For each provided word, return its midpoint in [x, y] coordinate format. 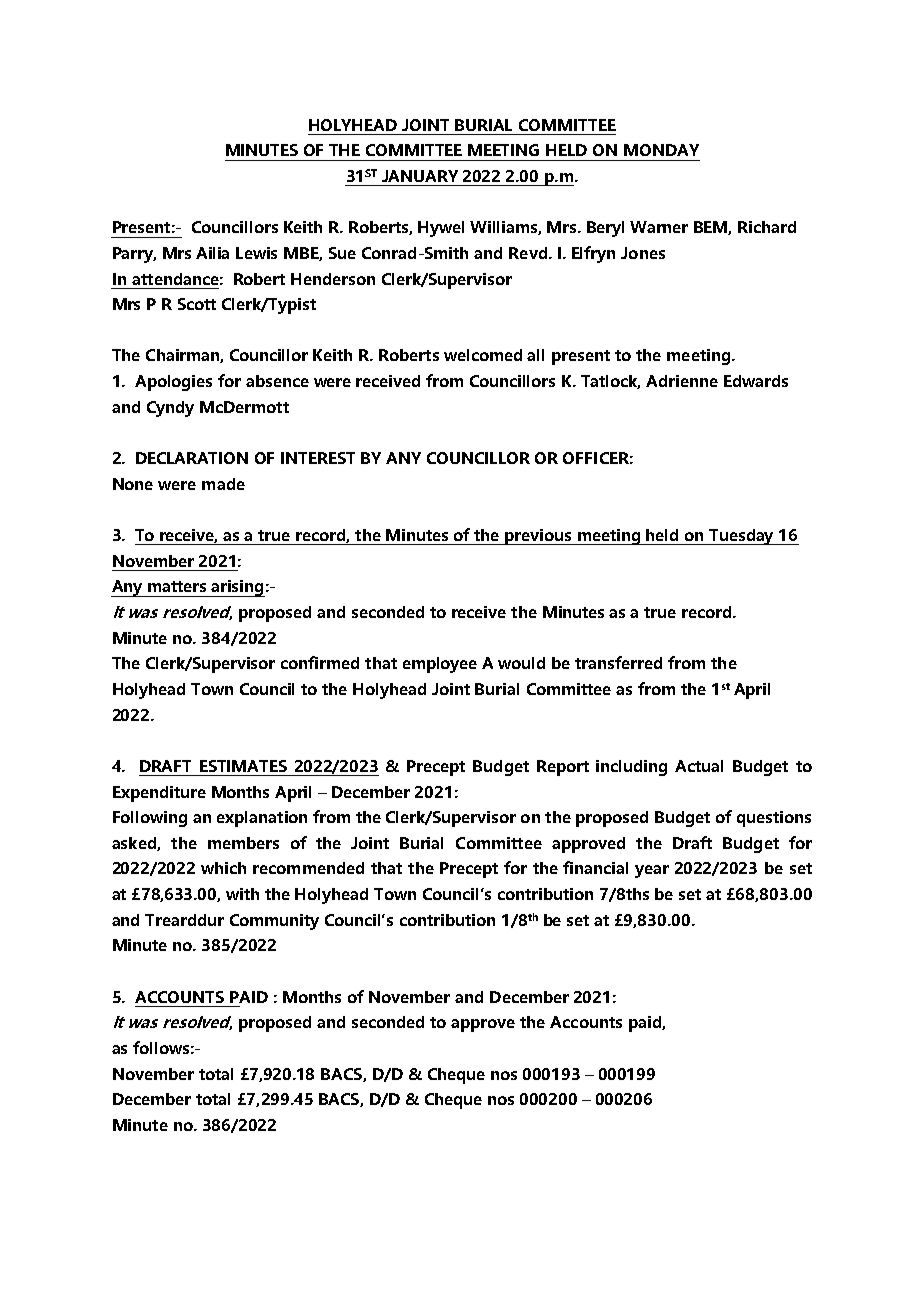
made [223, 484]
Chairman [183, 356]
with [242, 894]
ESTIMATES [243, 766]
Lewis [256, 253]
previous [539, 537]
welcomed [483, 355]
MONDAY [661, 150]
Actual [699, 766]
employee [440, 665]
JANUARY [420, 176]
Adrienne [682, 381]
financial [595, 867]
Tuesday [742, 537]
